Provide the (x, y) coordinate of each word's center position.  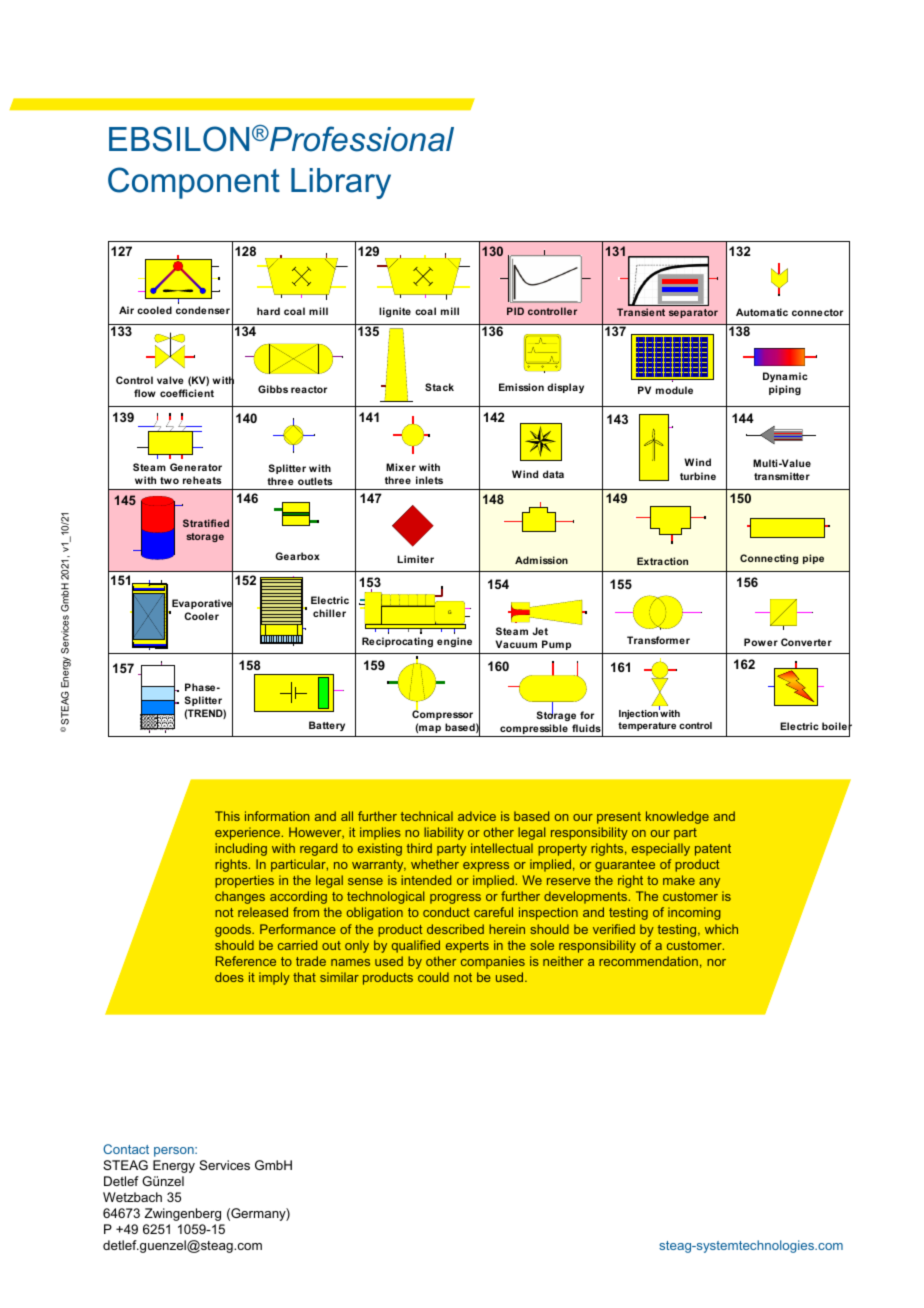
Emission (521, 387)
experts (467, 947)
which (721, 929)
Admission (541, 560)
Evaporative (201, 604)
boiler (837, 727)
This (227, 816)
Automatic (762, 312)
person (175, 1152)
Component (194, 183)
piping (785, 390)
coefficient (187, 393)
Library (341, 183)
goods (234, 930)
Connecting (769, 559)
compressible (534, 730)
